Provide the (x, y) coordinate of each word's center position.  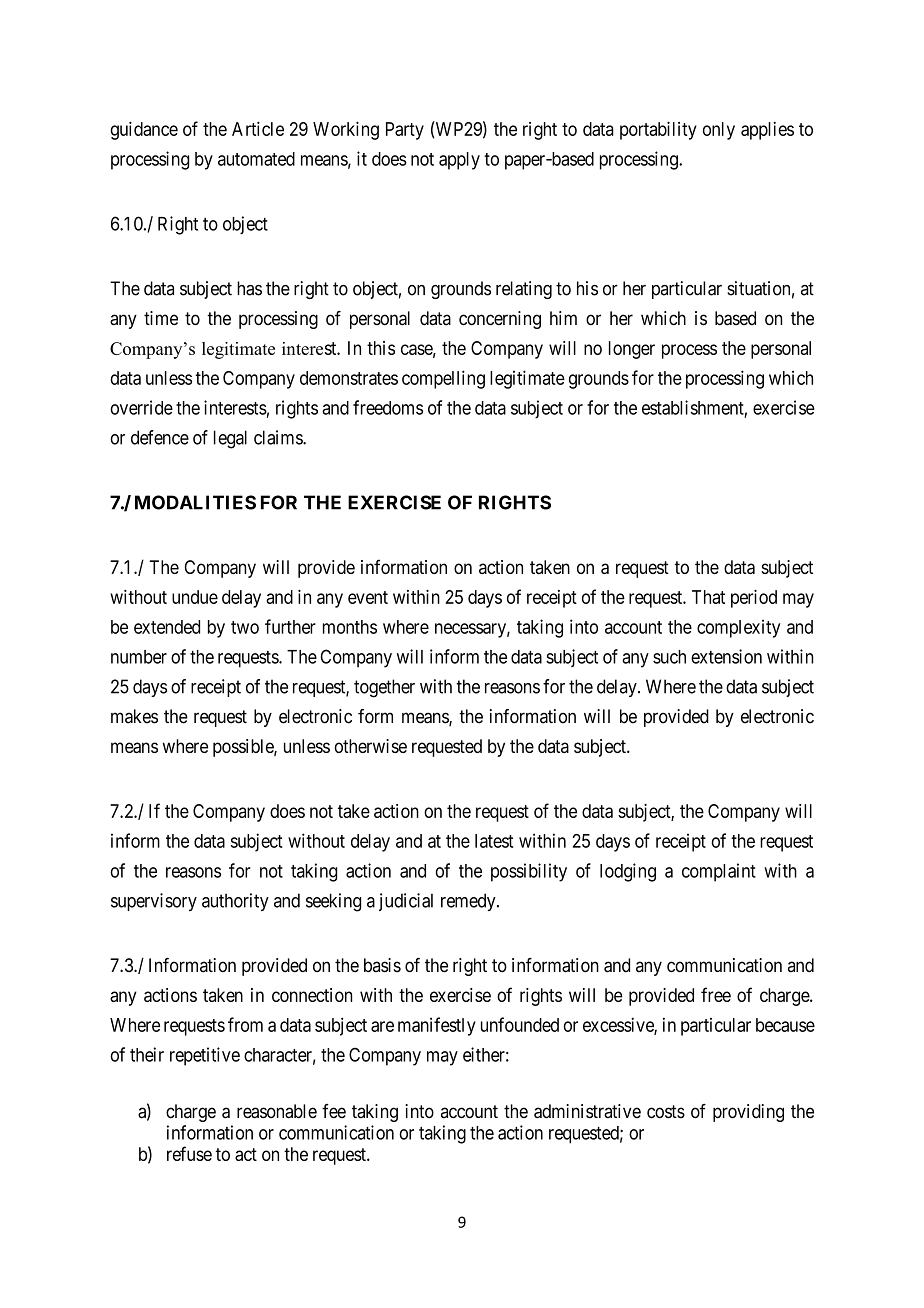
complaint (719, 872)
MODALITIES (195, 502)
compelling (443, 379)
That (708, 597)
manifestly (437, 1026)
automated (256, 159)
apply (459, 161)
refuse (189, 1153)
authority (235, 902)
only (719, 131)
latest (494, 841)
